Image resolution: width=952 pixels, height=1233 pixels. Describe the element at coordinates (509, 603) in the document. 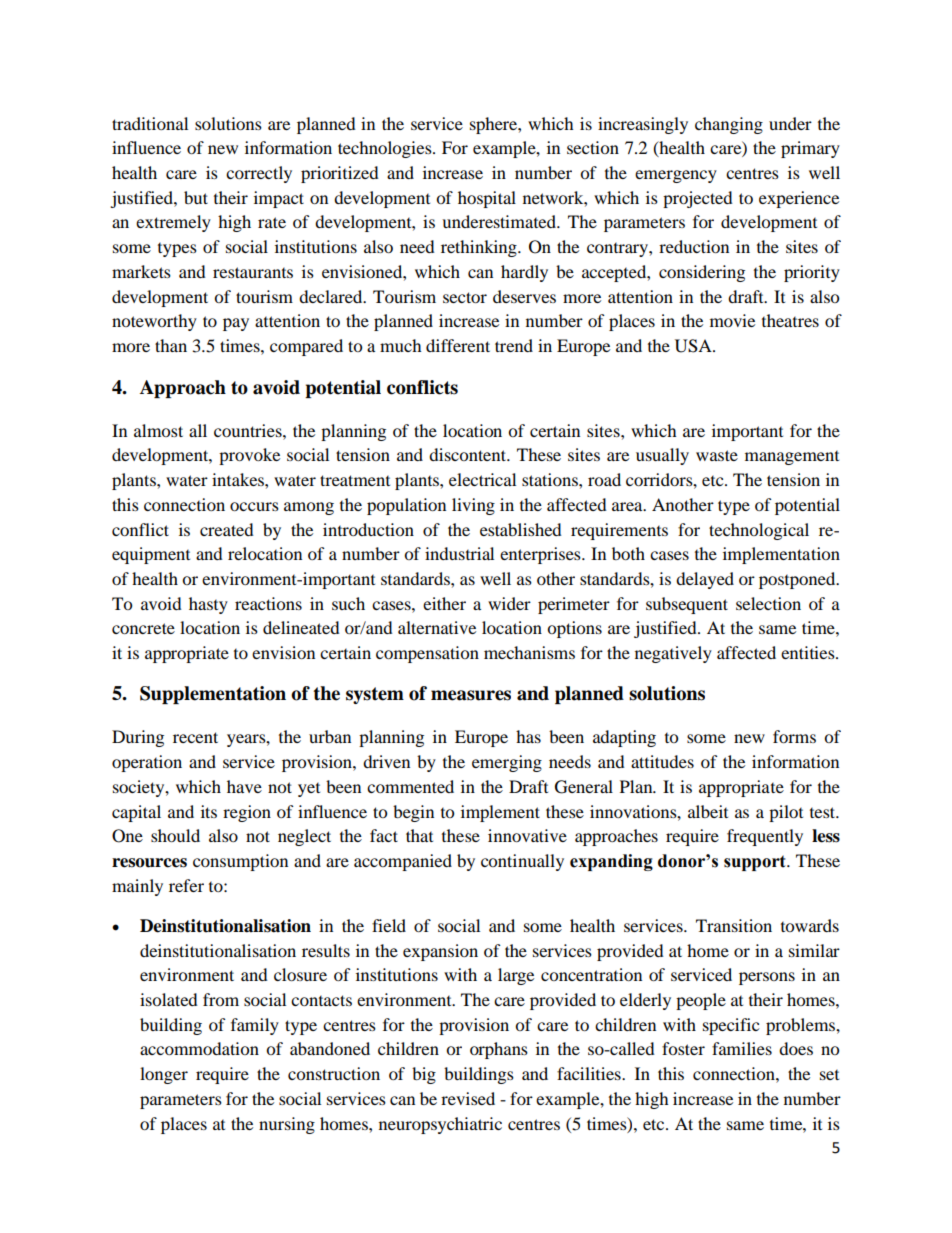

I see `wider` at that location.
